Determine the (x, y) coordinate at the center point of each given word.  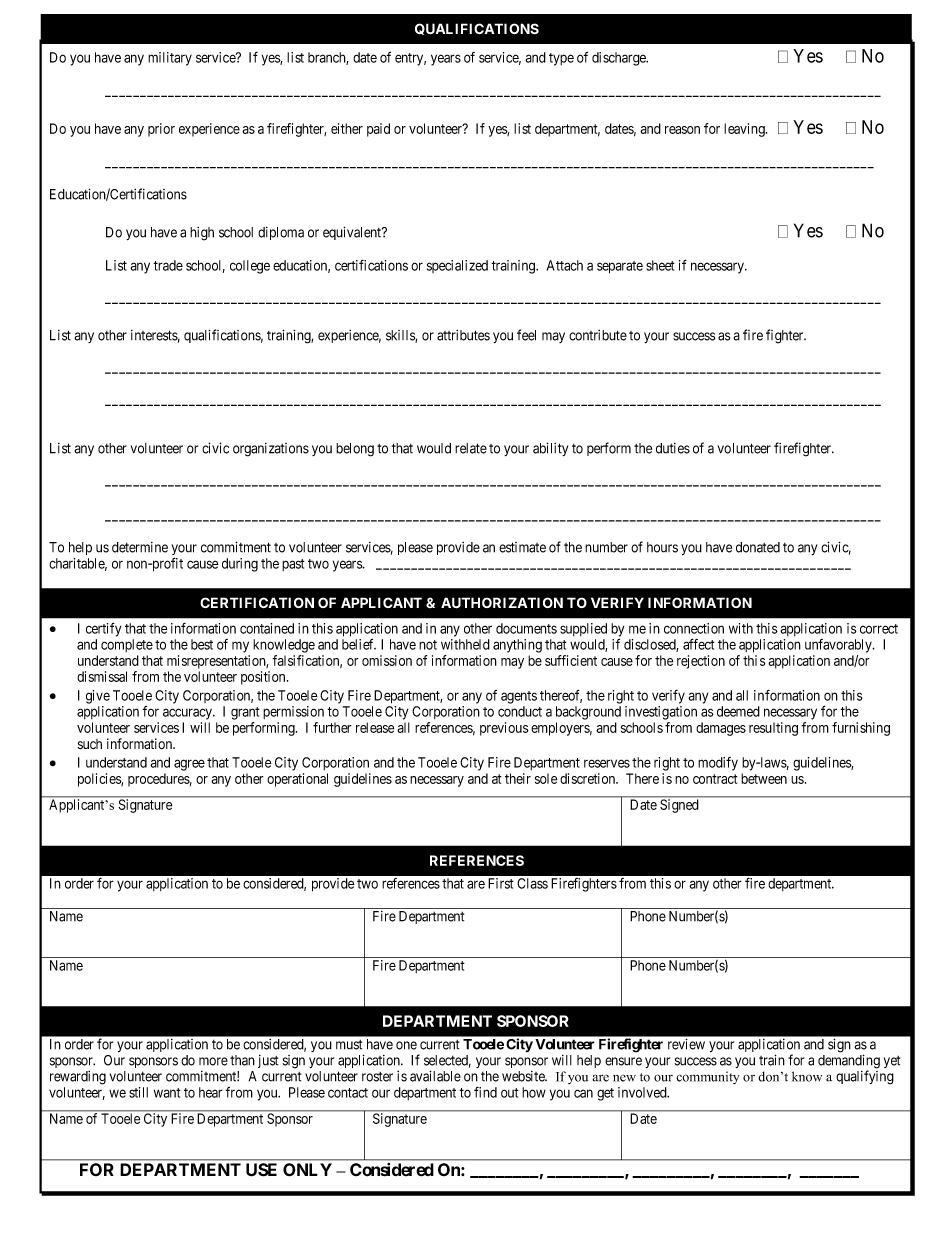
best (202, 644)
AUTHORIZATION (502, 603)
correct (879, 629)
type (561, 59)
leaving (745, 130)
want (167, 1093)
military (170, 59)
